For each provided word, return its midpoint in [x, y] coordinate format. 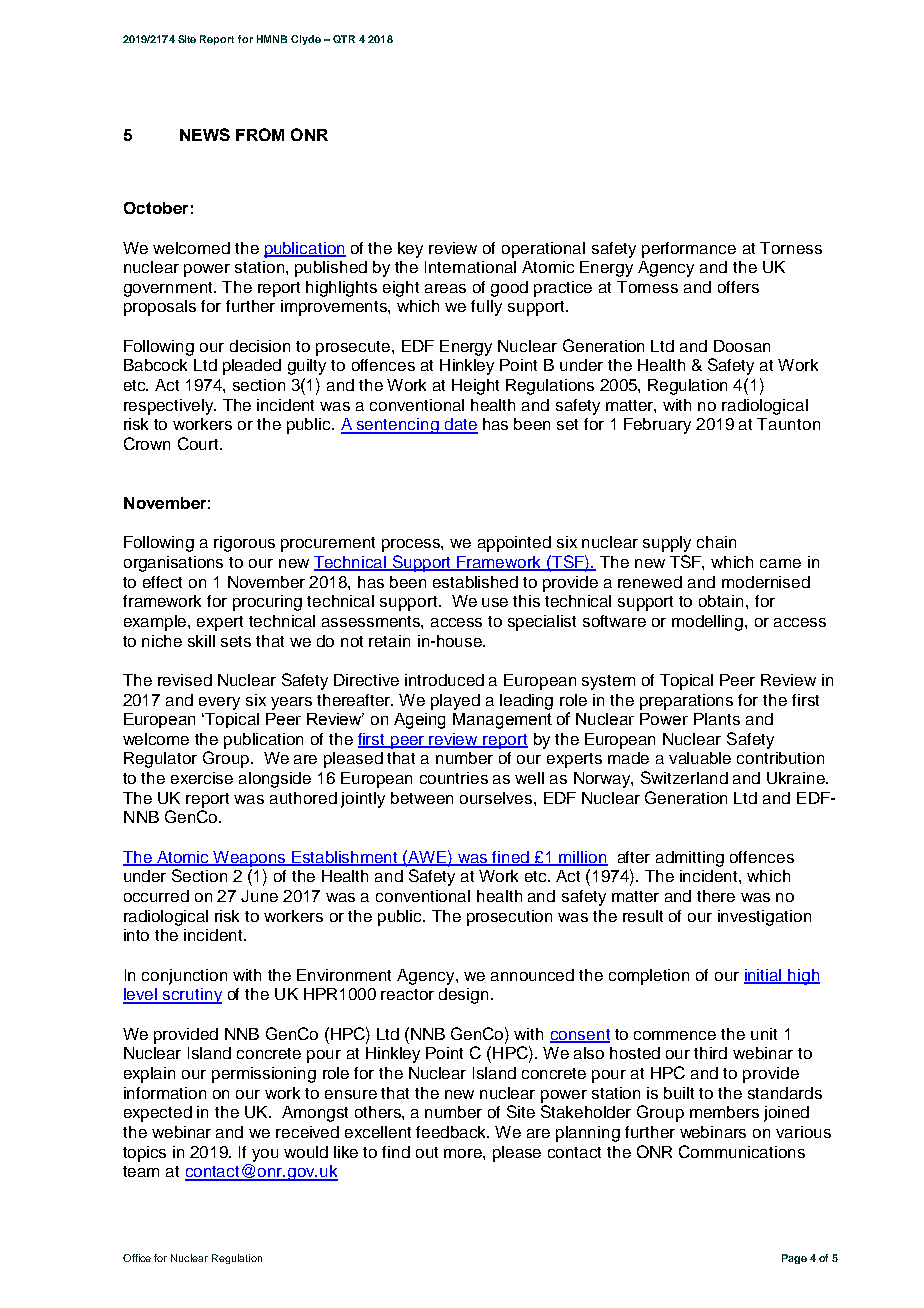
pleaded [252, 367]
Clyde [306, 40]
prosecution [509, 918]
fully [486, 308]
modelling [709, 623]
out [427, 1152]
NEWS [205, 134]
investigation [764, 918]
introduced [444, 680]
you [265, 1155]
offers [738, 287]
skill [201, 641]
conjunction [184, 977]
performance [689, 250]
